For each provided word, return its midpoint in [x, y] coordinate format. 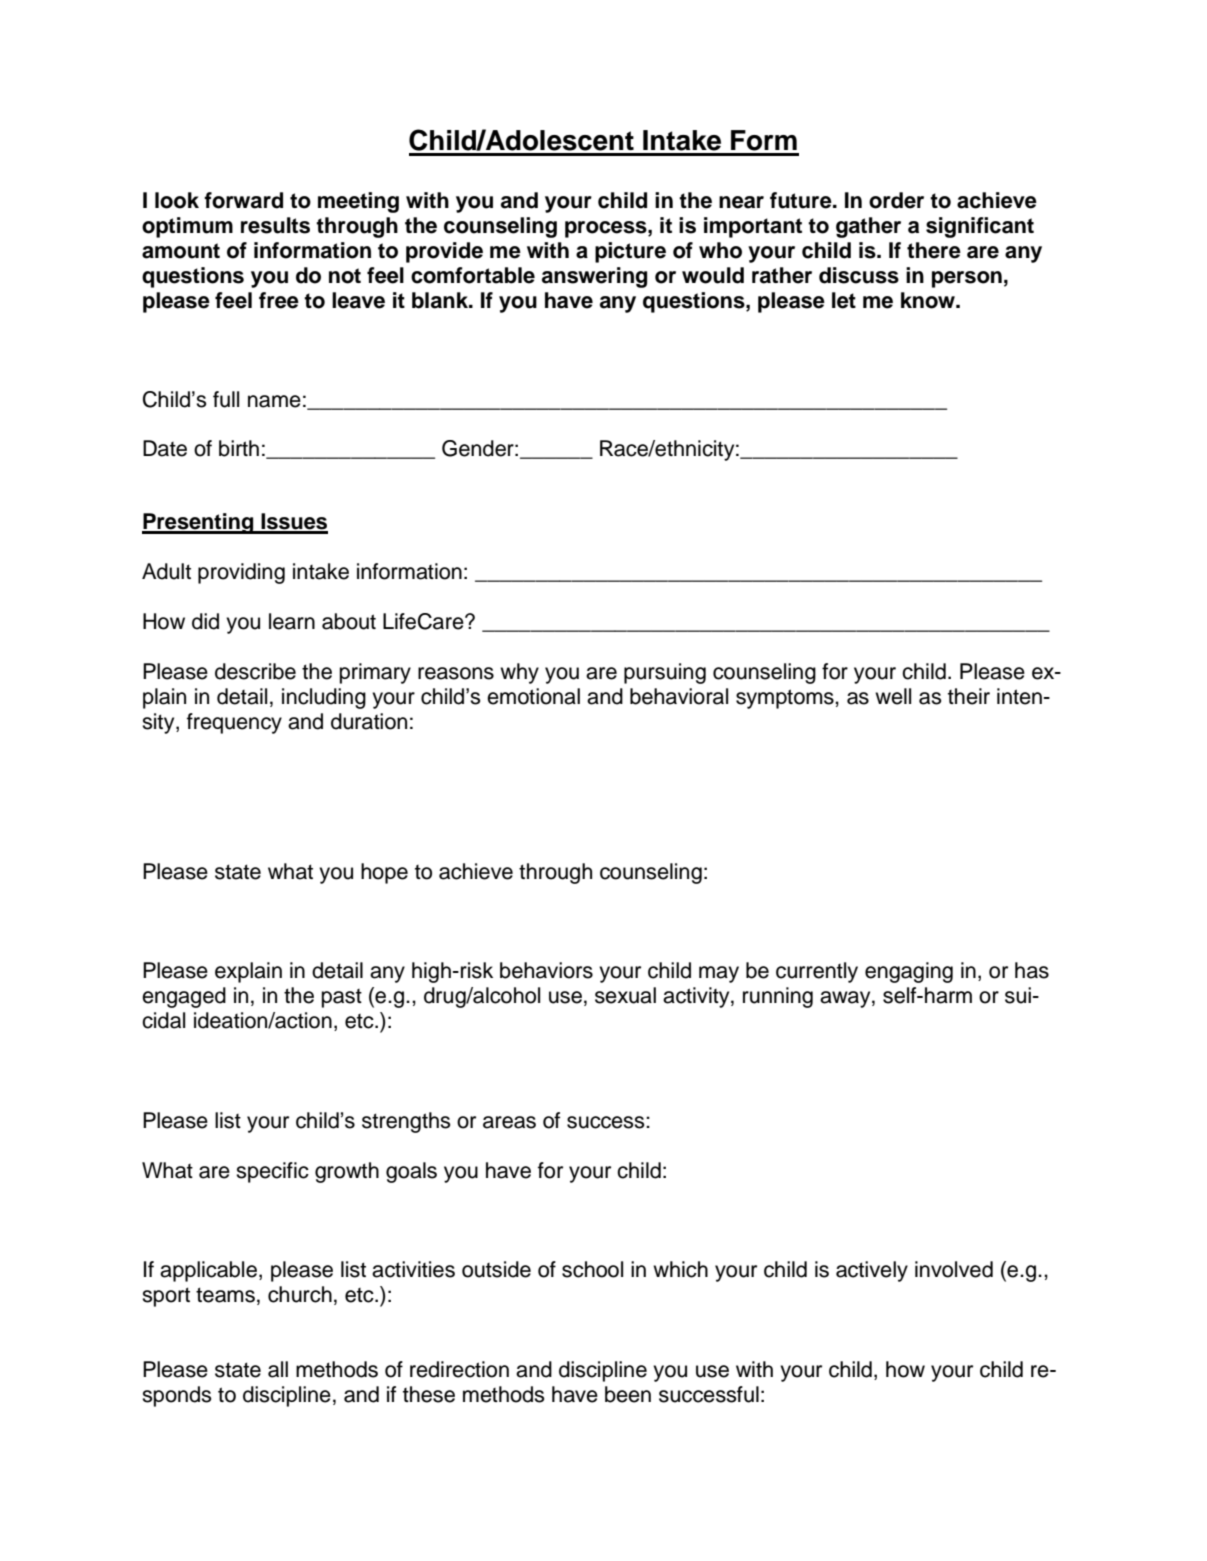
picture [630, 252]
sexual [625, 995]
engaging [909, 972]
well [893, 696]
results [275, 225]
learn [292, 621]
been [628, 1394]
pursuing [665, 673]
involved [954, 1269]
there [934, 250]
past [342, 998]
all [278, 1369]
